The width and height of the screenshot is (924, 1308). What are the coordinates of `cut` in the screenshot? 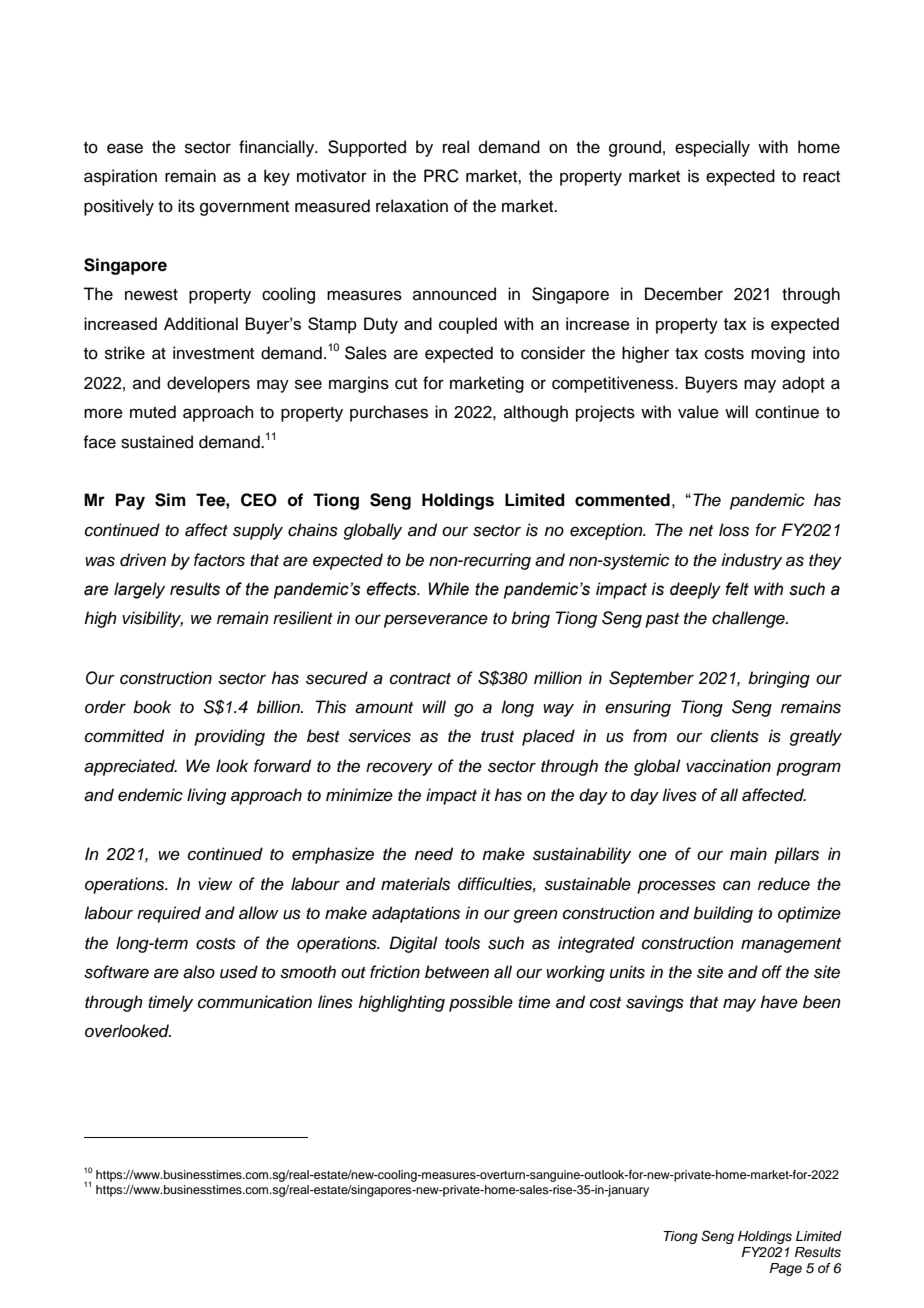 It's located at (406, 384).
